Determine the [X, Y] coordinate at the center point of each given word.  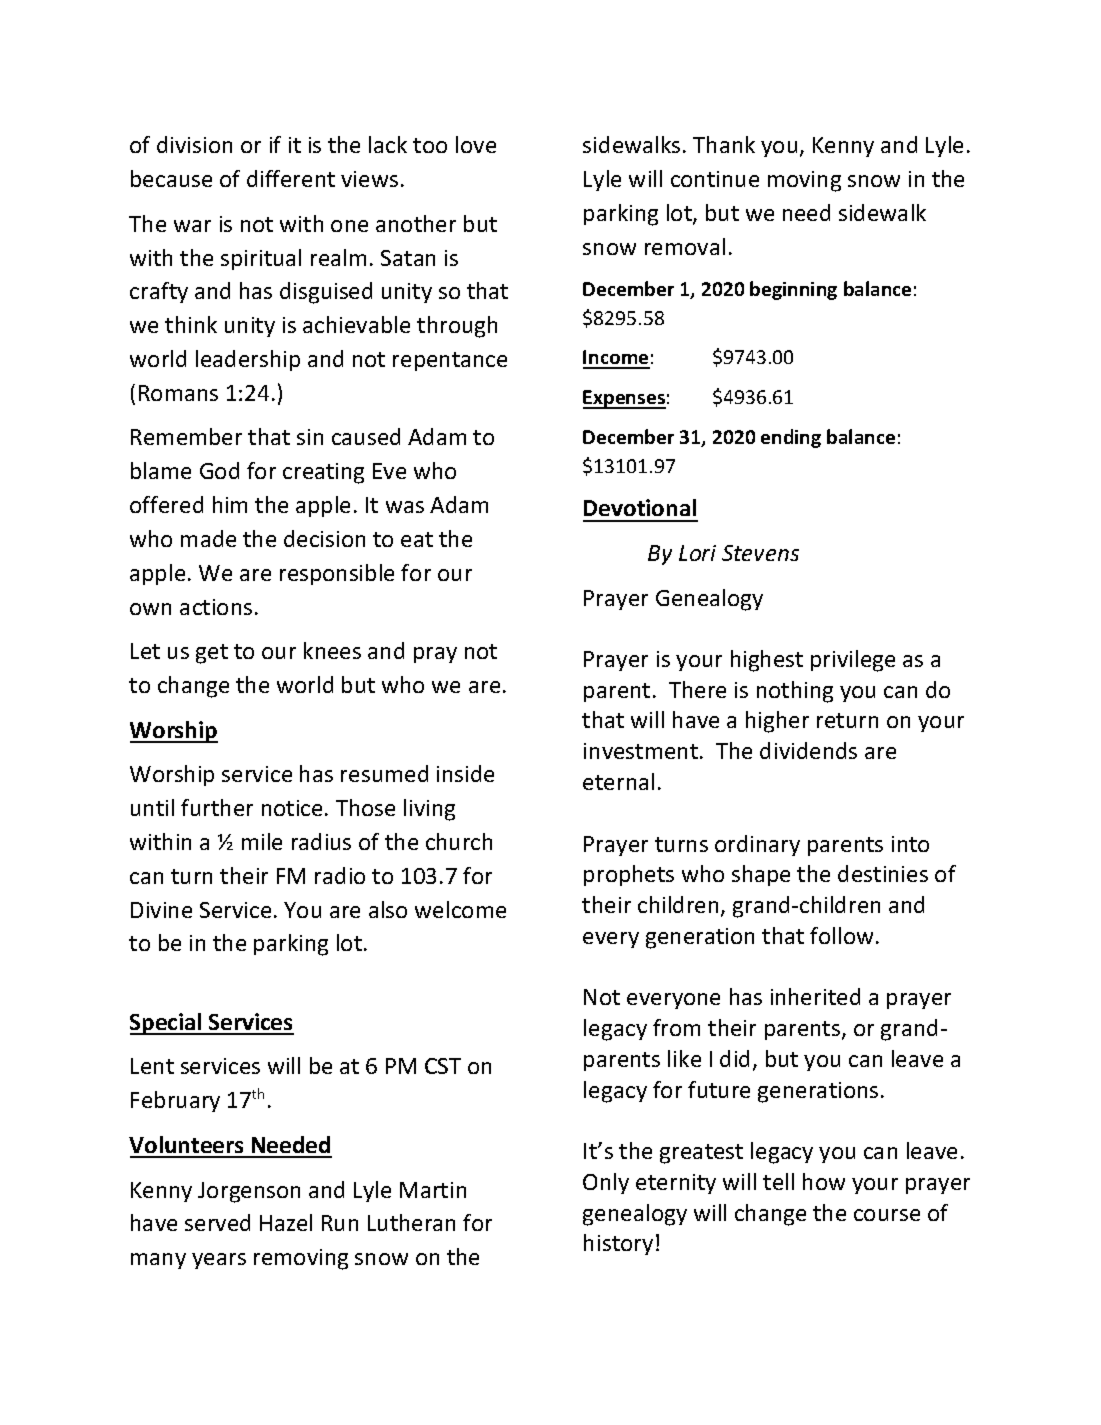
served [217, 1222]
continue [715, 179]
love [476, 144]
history [618, 1244]
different [291, 178]
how [824, 1181]
